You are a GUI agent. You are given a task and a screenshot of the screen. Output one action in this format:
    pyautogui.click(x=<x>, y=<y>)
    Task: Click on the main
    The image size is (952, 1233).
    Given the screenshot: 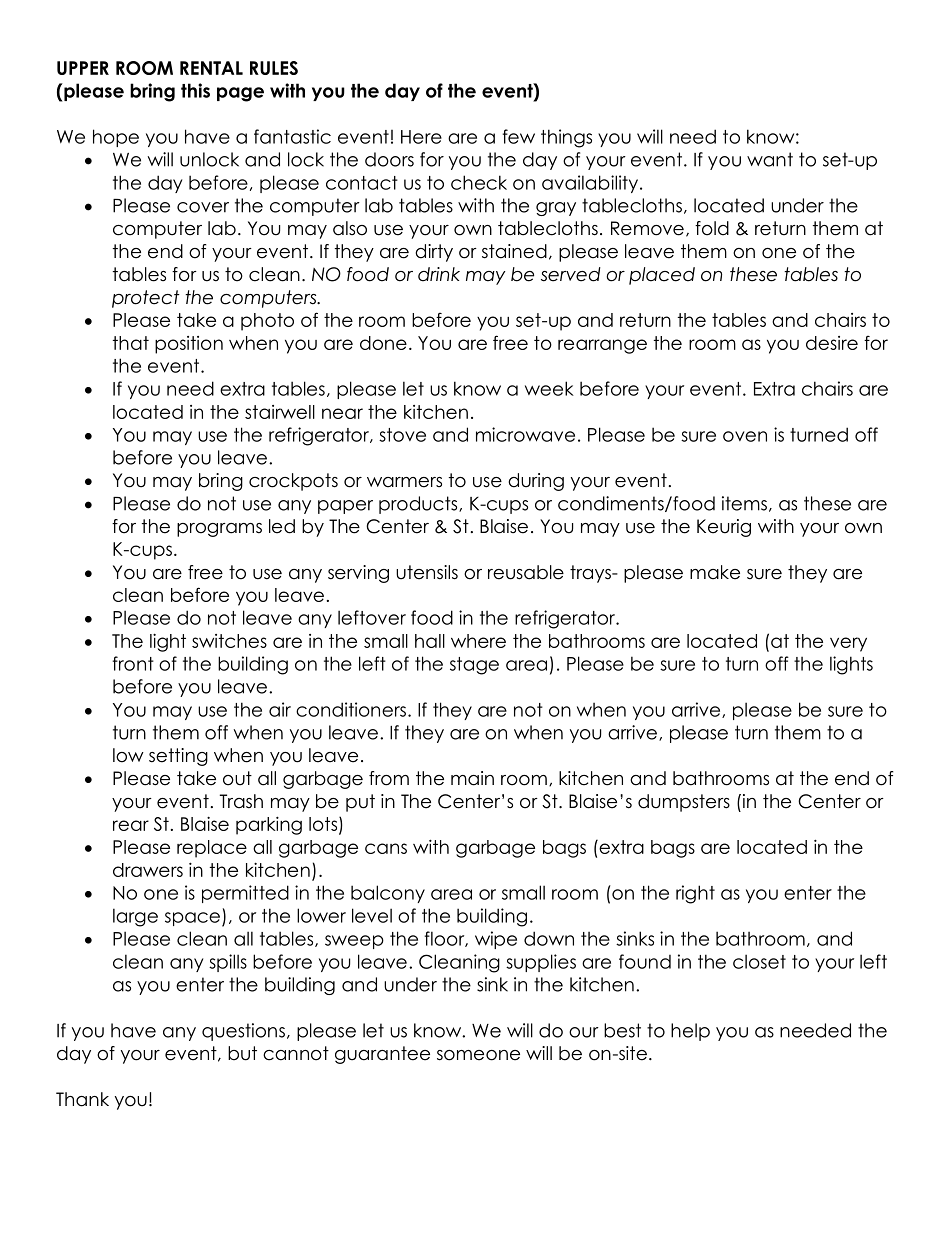 What is the action you would take?
    pyautogui.click(x=472, y=778)
